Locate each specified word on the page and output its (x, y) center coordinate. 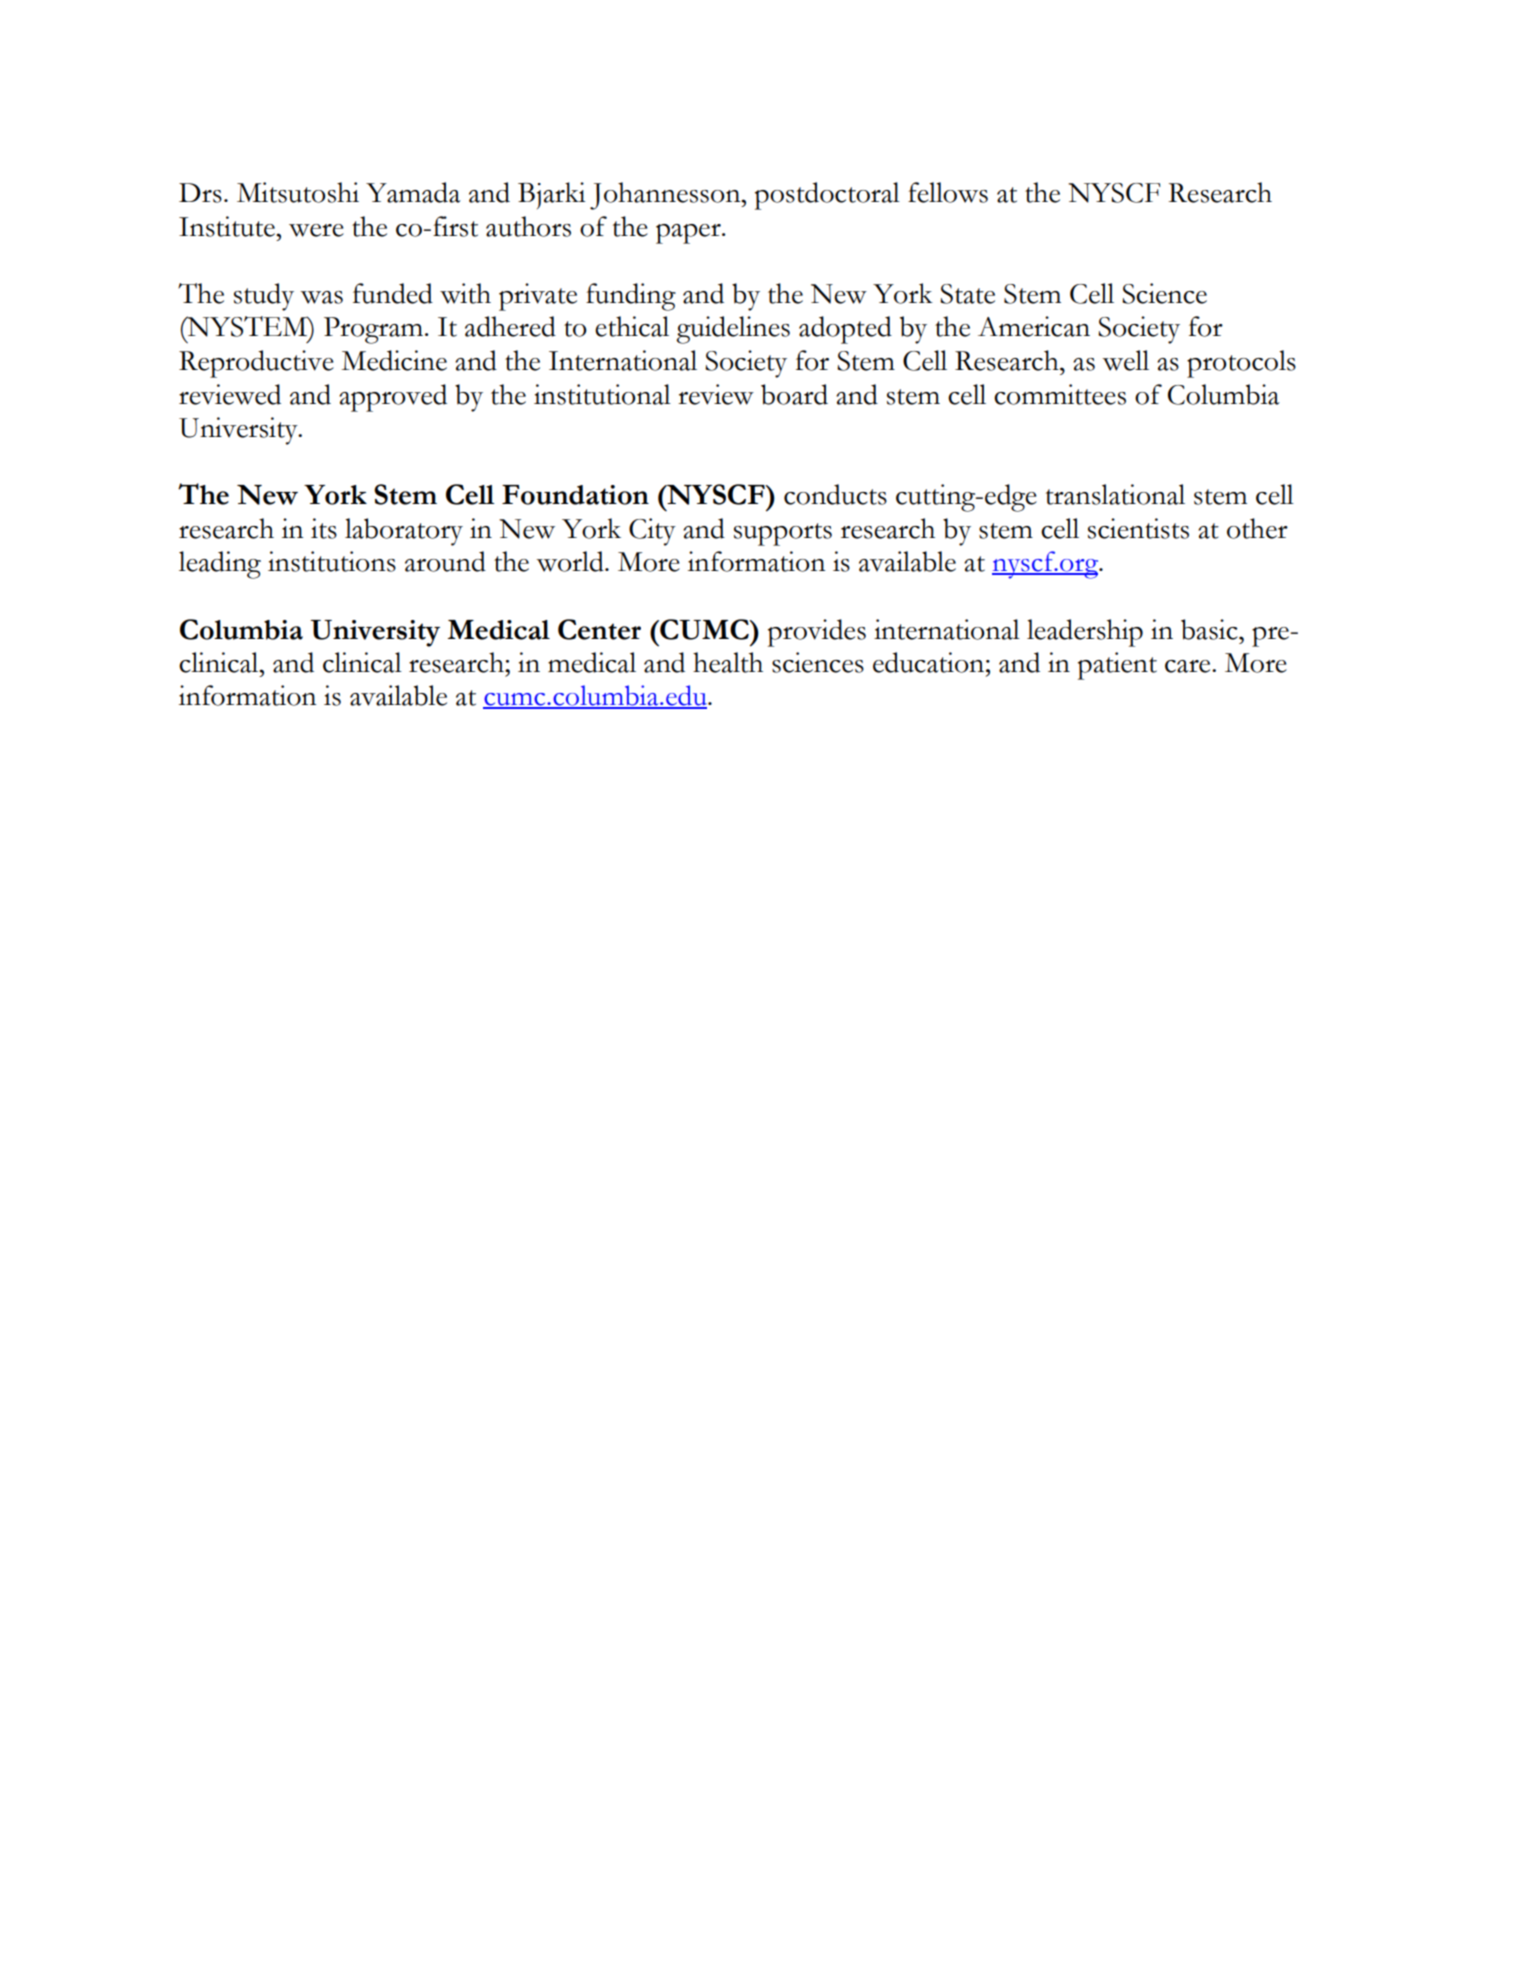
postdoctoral (827, 196)
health (728, 662)
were (316, 230)
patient (1117, 666)
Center (599, 629)
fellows (948, 192)
